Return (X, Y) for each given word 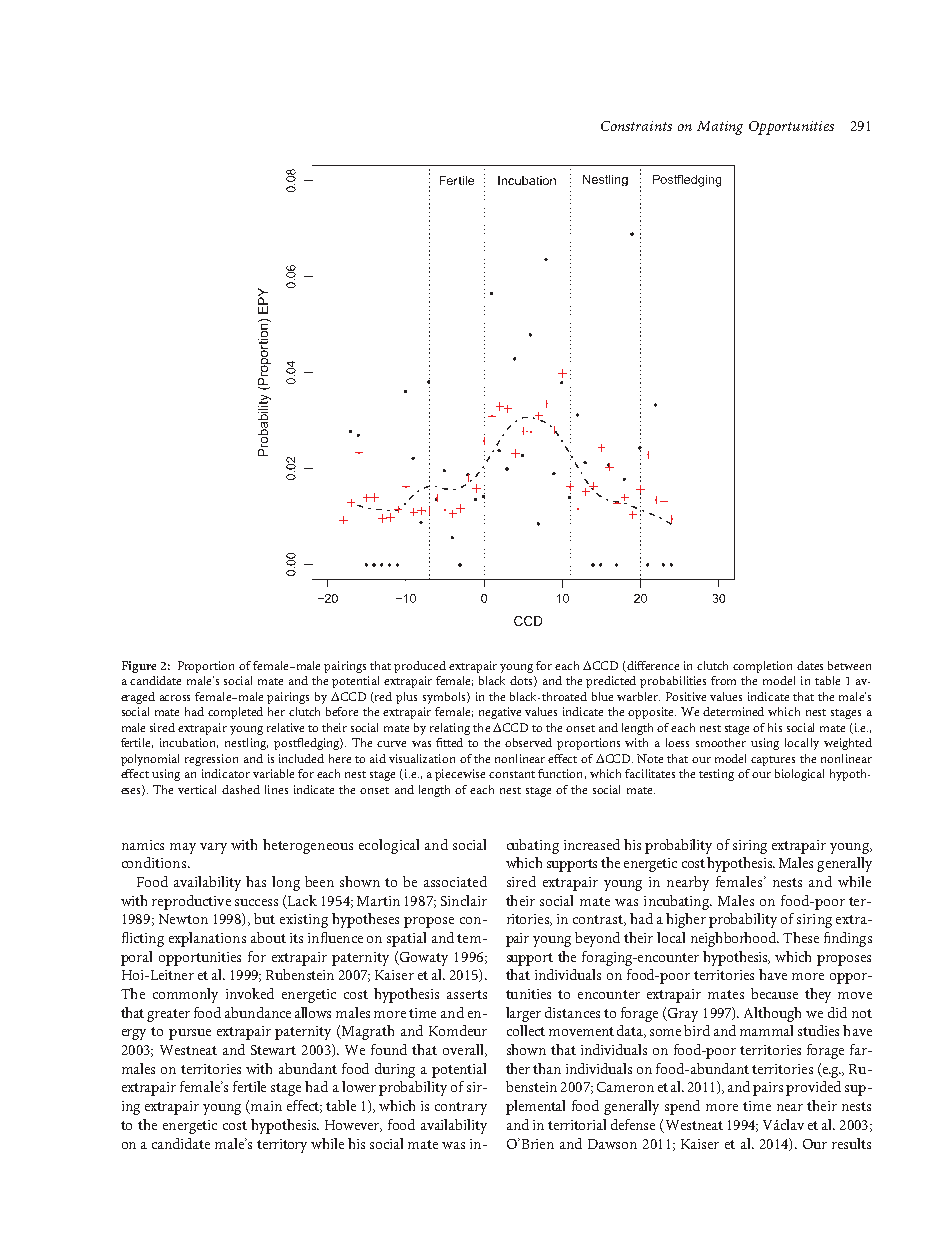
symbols (445, 698)
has (256, 881)
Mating (720, 128)
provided (813, 1088)
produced (420, 667)
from (723, 680)
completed (235, 713)
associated (455, 881)
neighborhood (734, 939)
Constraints (636, 126)
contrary (461, 1108)
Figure (139, 667)
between (849, 665)
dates (810, 665)
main (265, 1107)
